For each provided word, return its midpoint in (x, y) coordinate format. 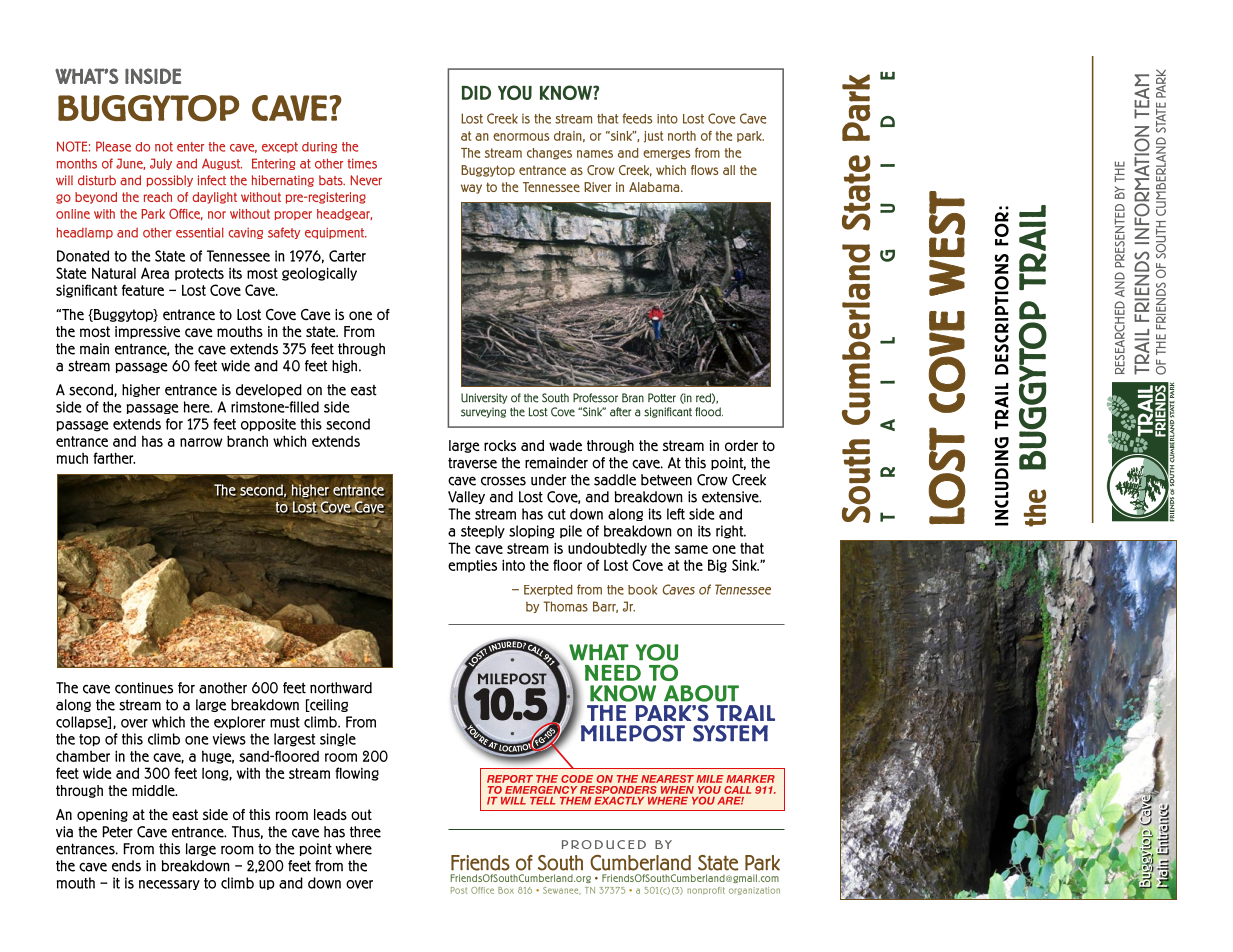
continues (144, 688)
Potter (662, 398)
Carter (347, 256)
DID (476, 93)
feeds (637, 118)
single (338, 740)
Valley (466, 497)
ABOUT (701, 693)
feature (143, 290)
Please (113, 146)
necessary (169, 885)
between (666, 480)
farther (114, 458)
